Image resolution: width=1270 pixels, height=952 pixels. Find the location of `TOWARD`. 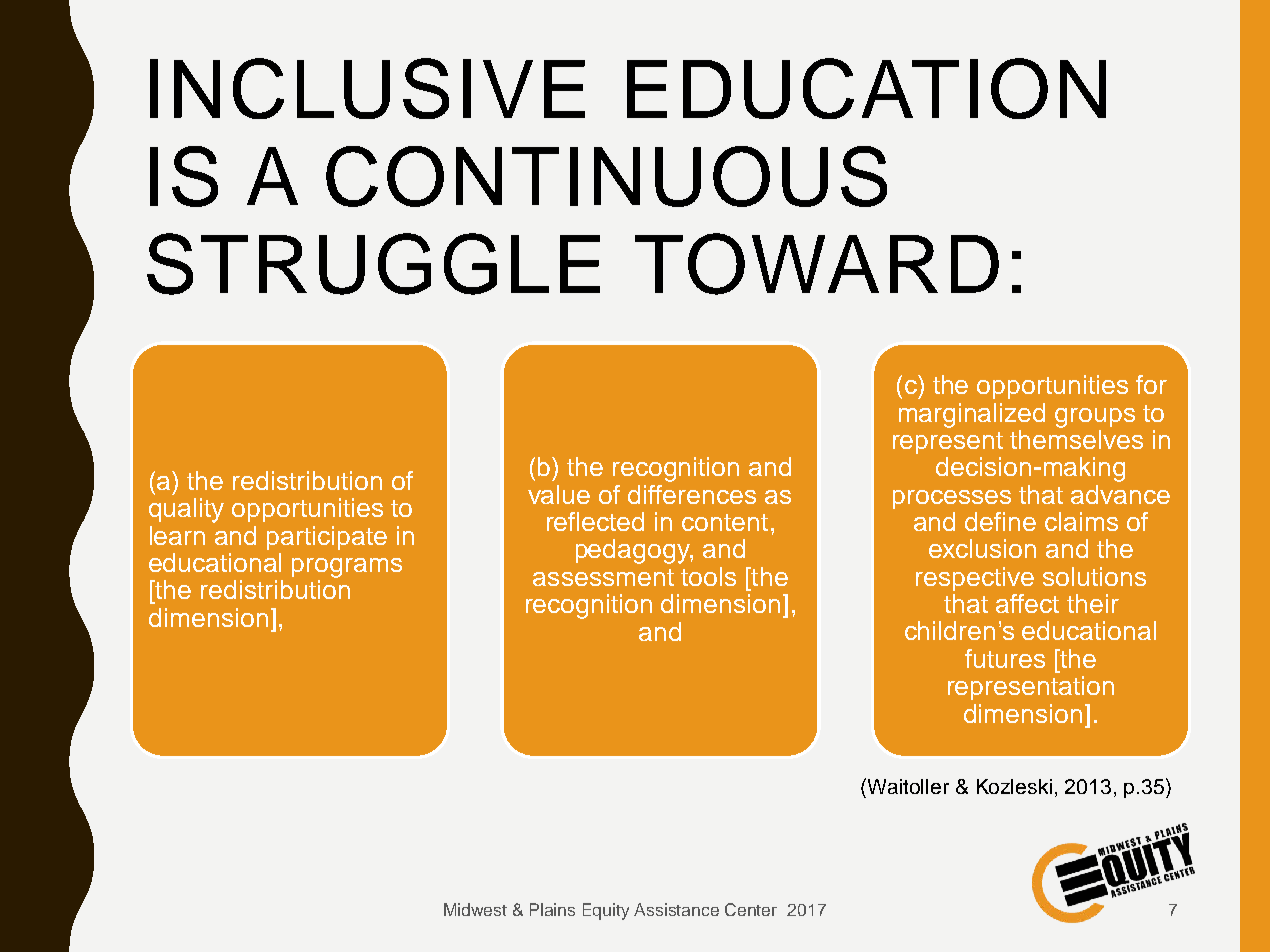

TOWARD is located at coordinates (817, 264).
